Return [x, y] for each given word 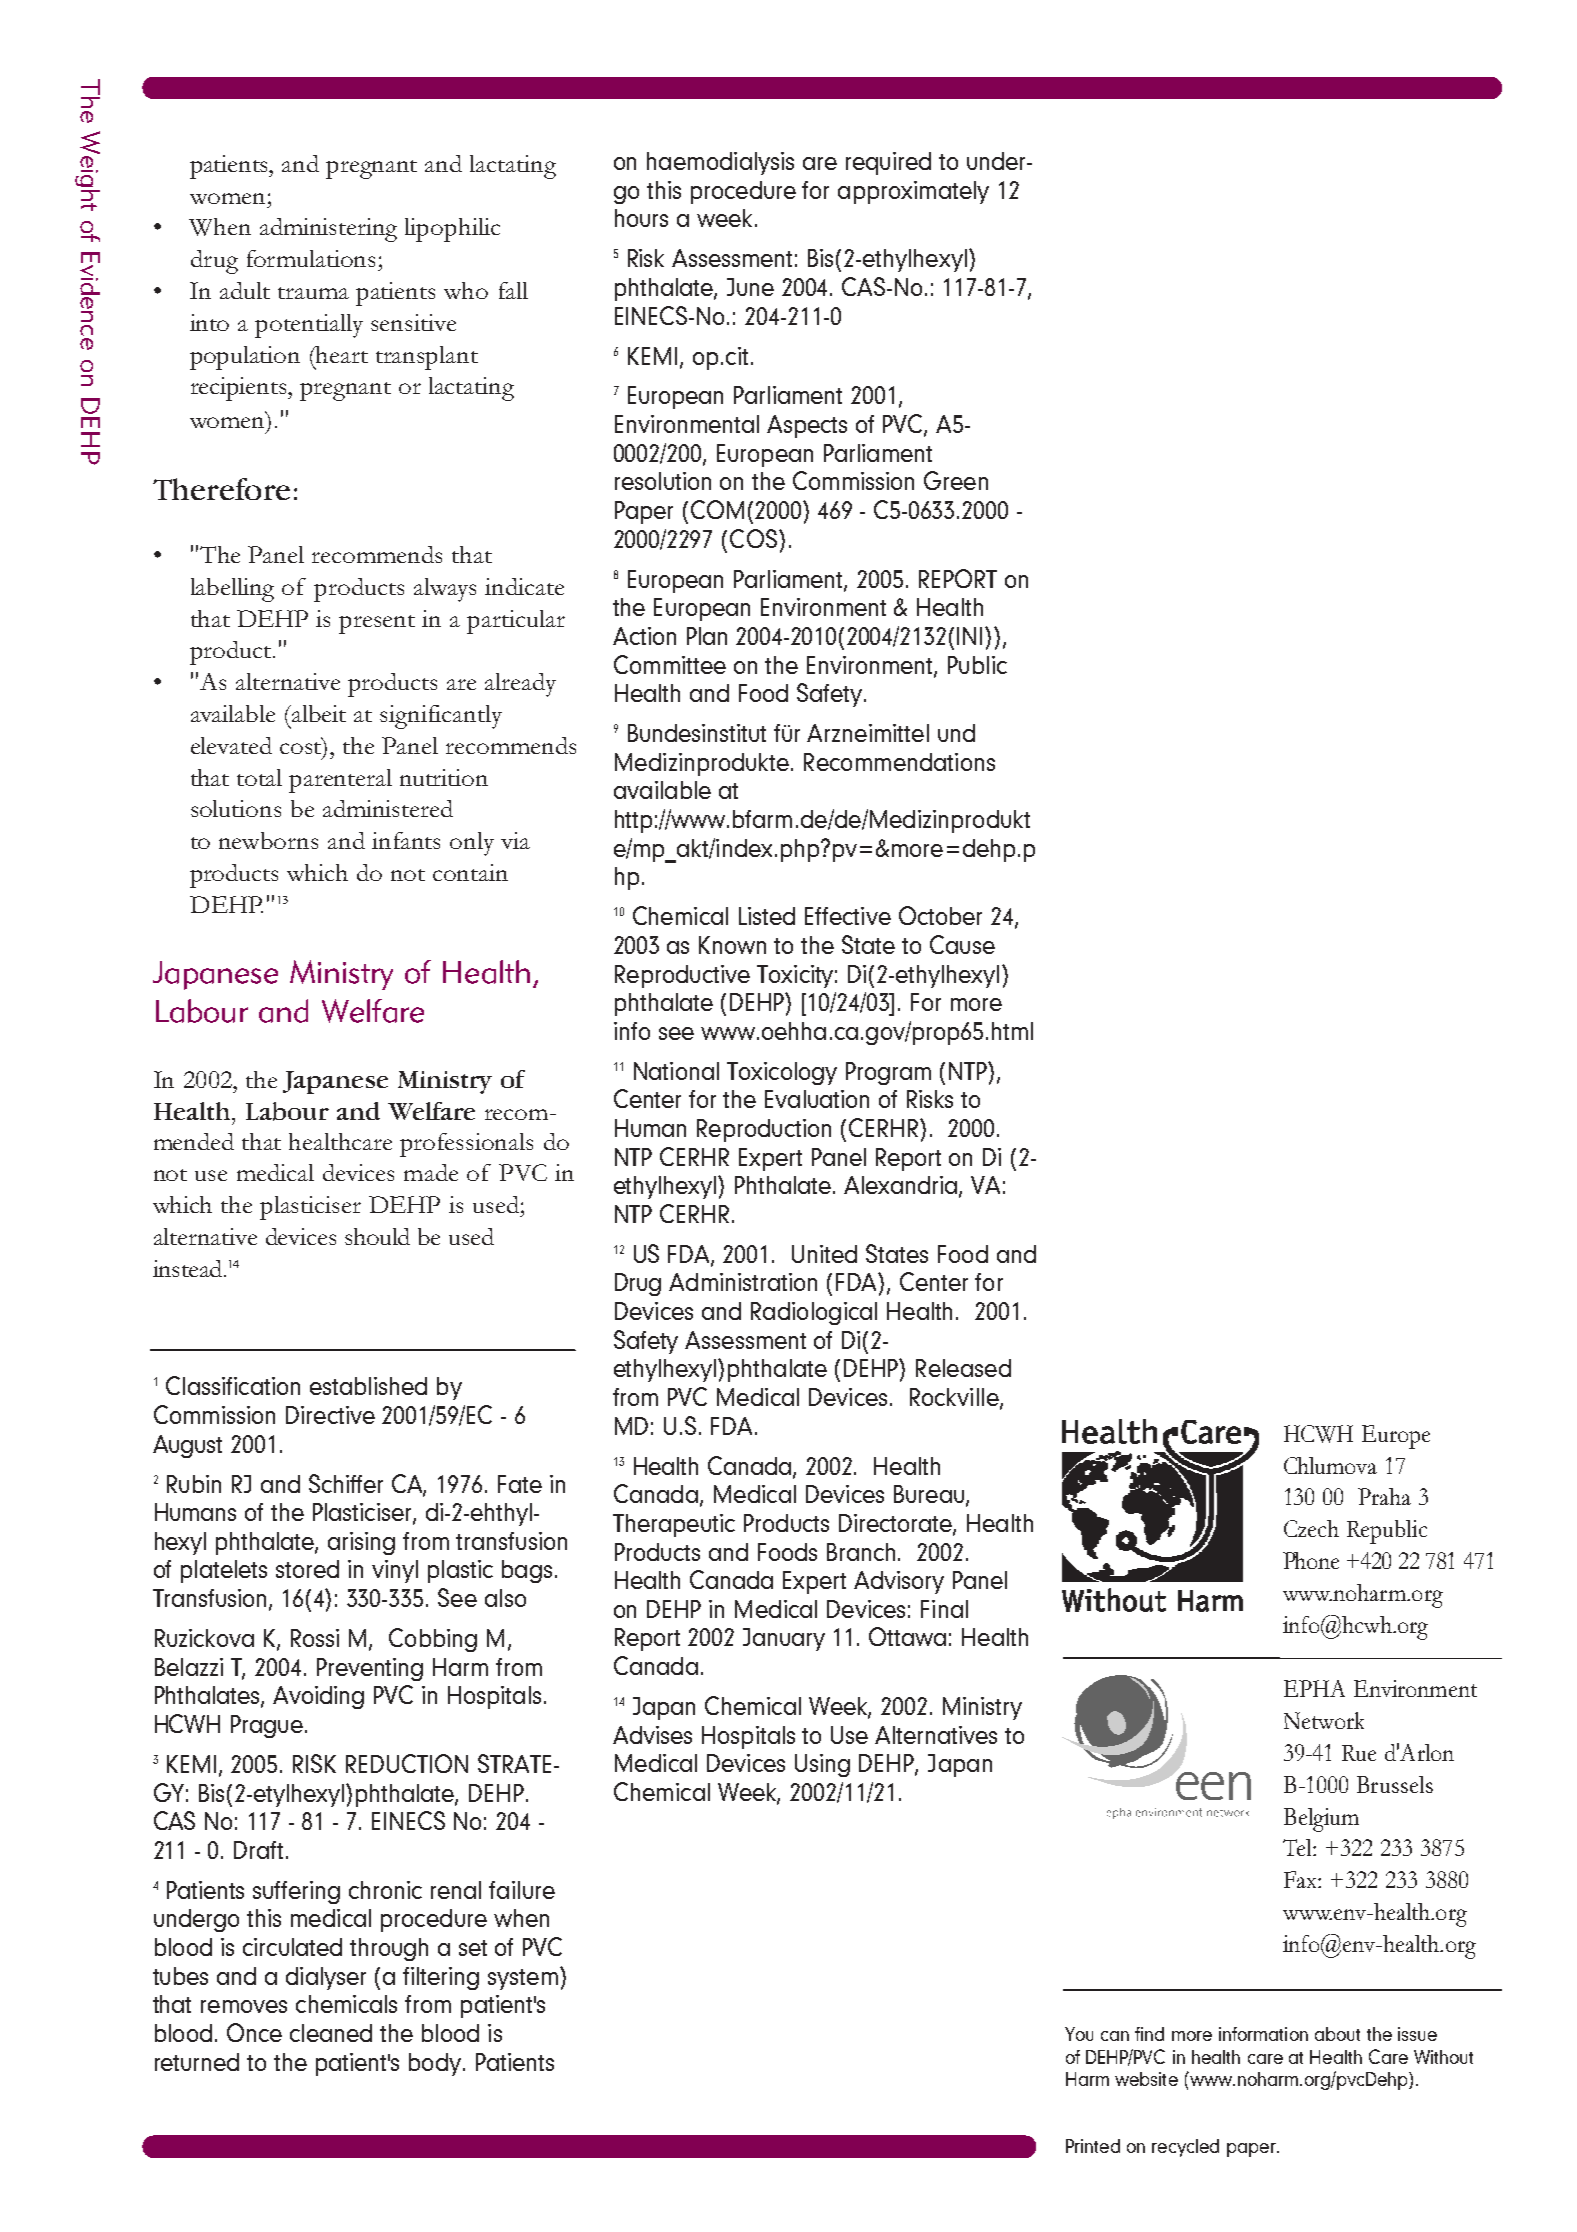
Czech [1311, 1528]
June [750, 287]
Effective [848, 916]
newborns [268, 840]
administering [328, 230]
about [1337, 2034]
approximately [913, 192]
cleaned [331, 2033]
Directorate [896, 1524]
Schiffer [346, 1483]
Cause [962, 944]
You [1079, 2034]
